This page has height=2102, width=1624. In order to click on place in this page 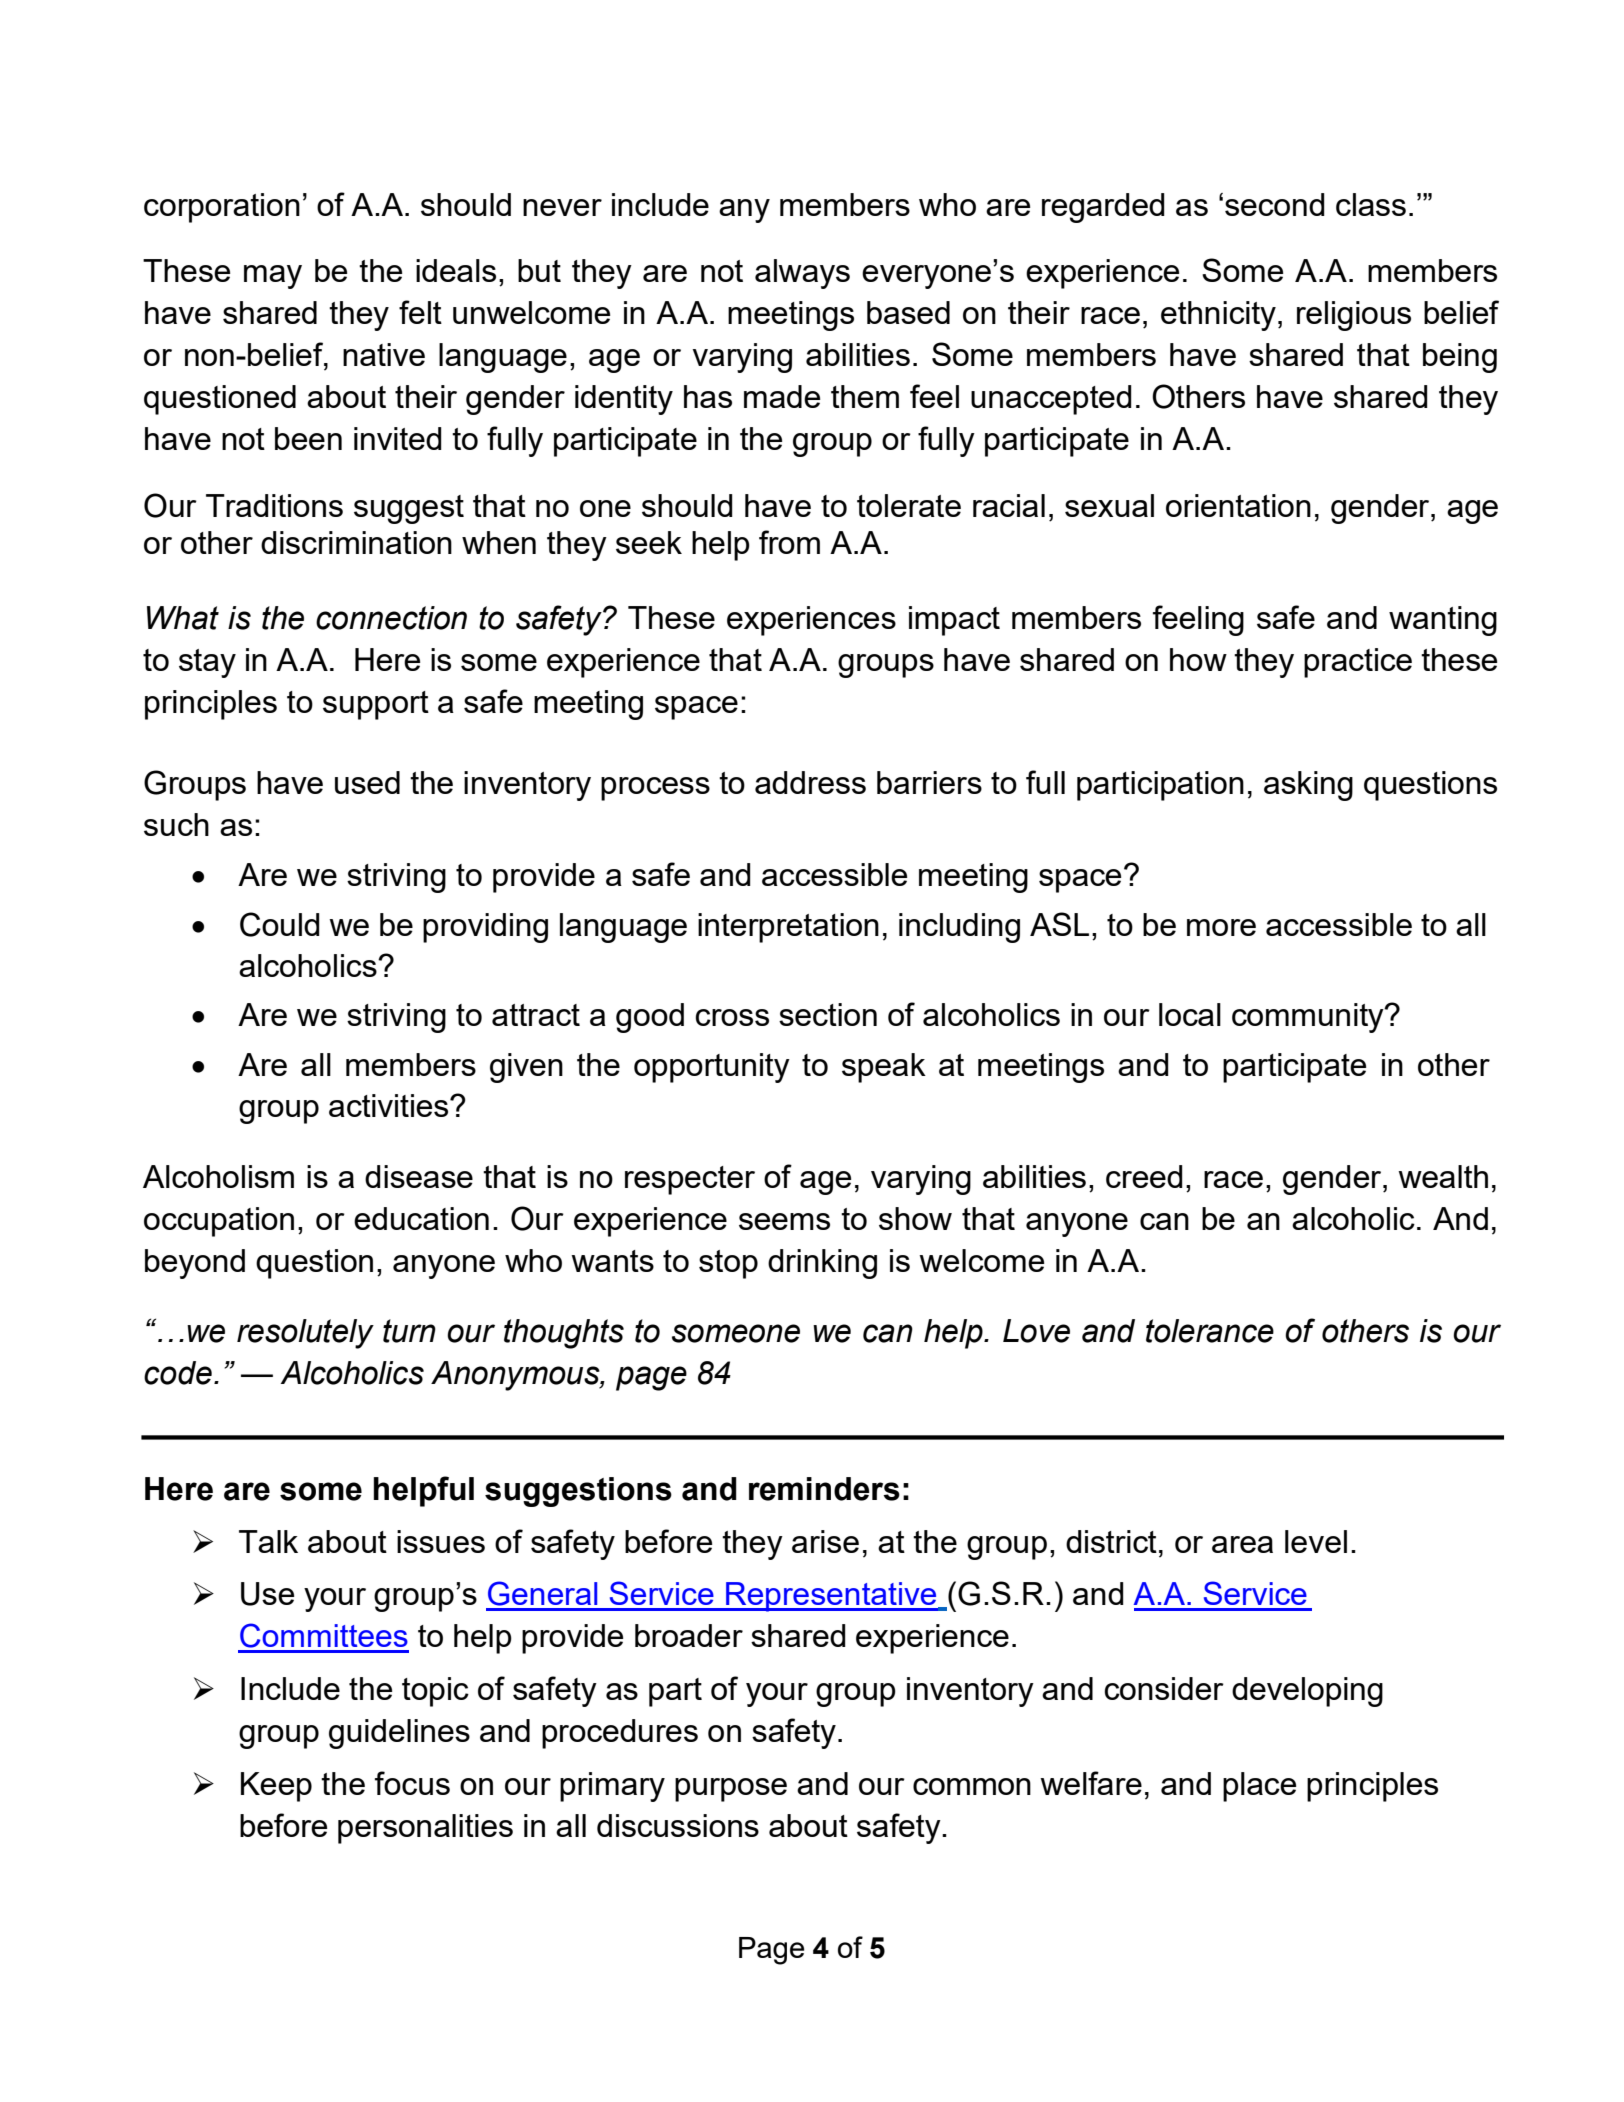, I will do `click(1259, 1787)`.
